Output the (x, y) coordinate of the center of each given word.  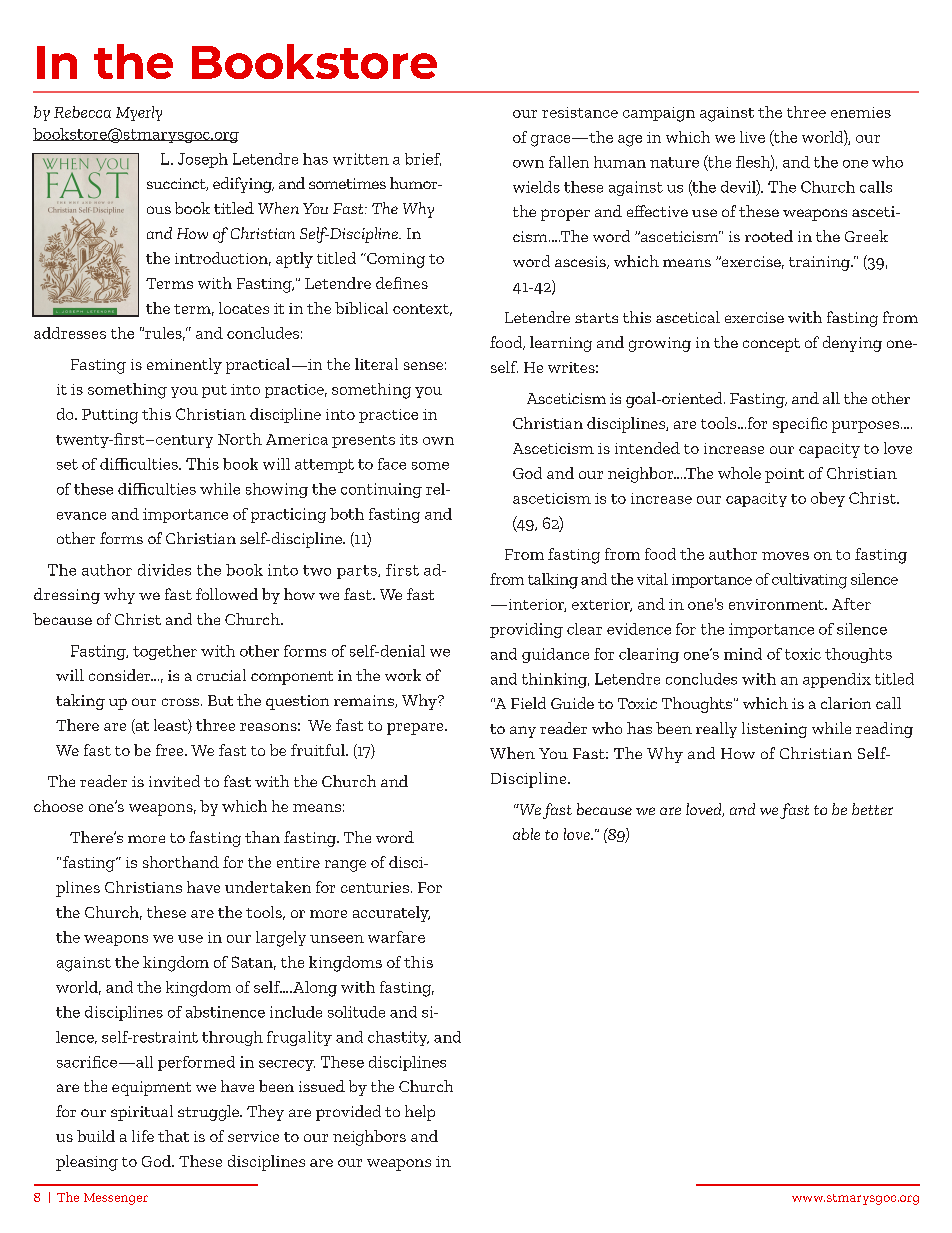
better (872, 809)
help (420, 1113)
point (784, 475)
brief (423, 159)
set (67, 464)
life (143, 1136)
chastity (398, 1038)
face (392, 464)
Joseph (203, 160)
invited (174, 781)
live (752, 137)
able (526, 834)
